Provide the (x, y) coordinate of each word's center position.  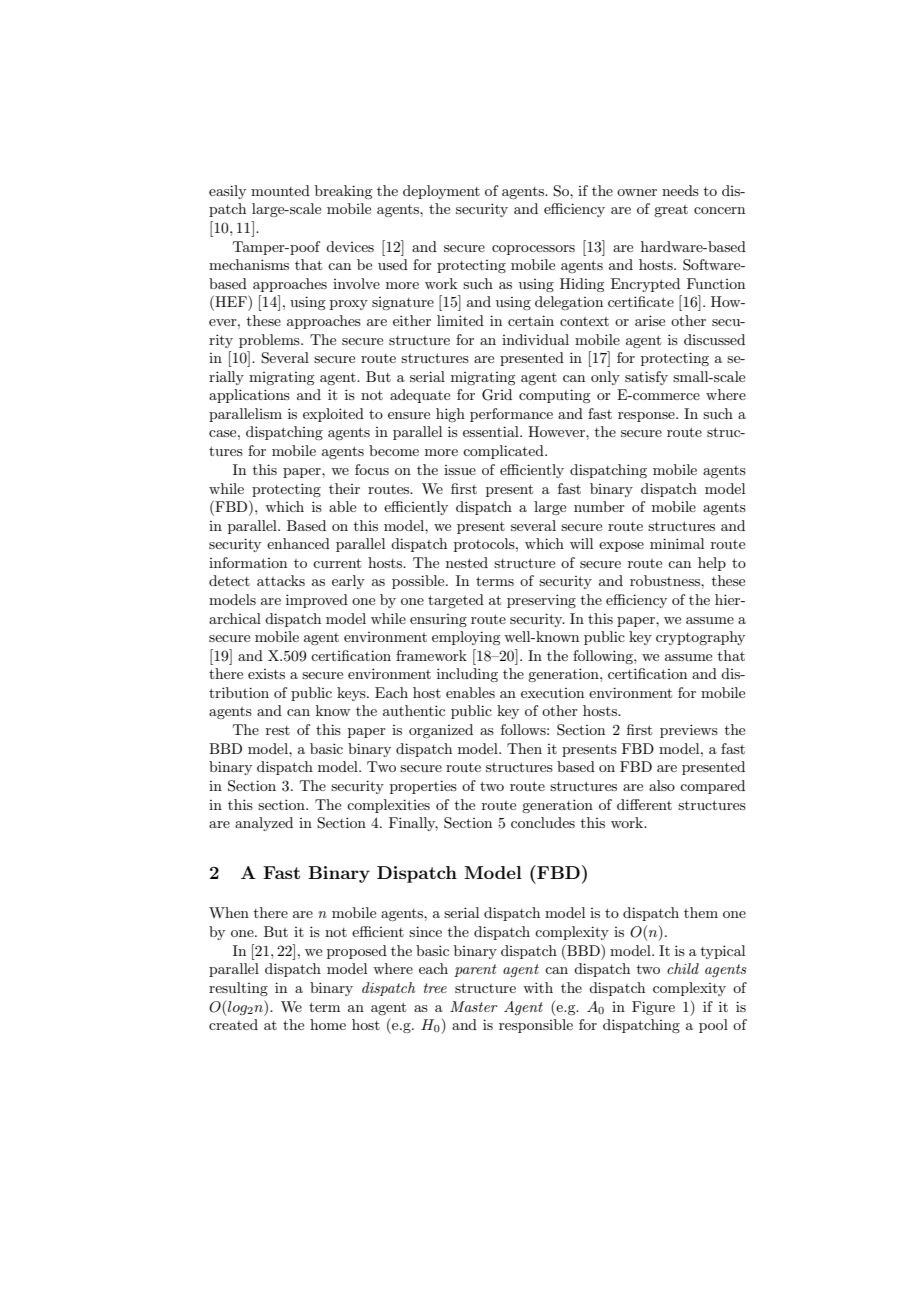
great (671, 211)
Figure (653, 1008)
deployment (441, 192)
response (647, 417)
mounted (280, 190)
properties (423, 787)
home (328, 1024)
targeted (456, 601)
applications (249, 396)
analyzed (264, 824)
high (450, 415)
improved (317, 601)
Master (474, 1006)
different (644, 804)
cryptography (700, 638)
